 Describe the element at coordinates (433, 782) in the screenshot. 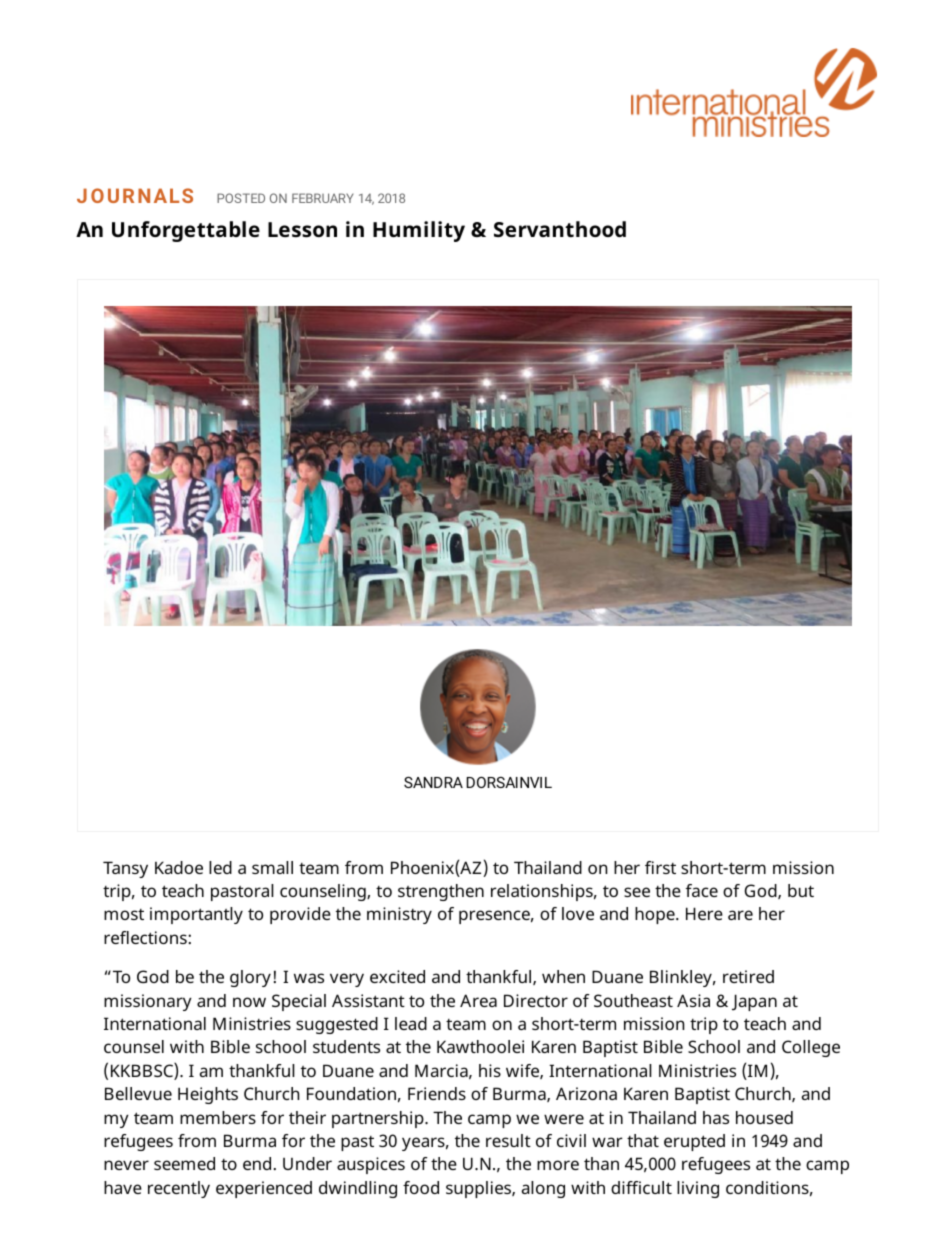

I see `SANDRA` at that location.
